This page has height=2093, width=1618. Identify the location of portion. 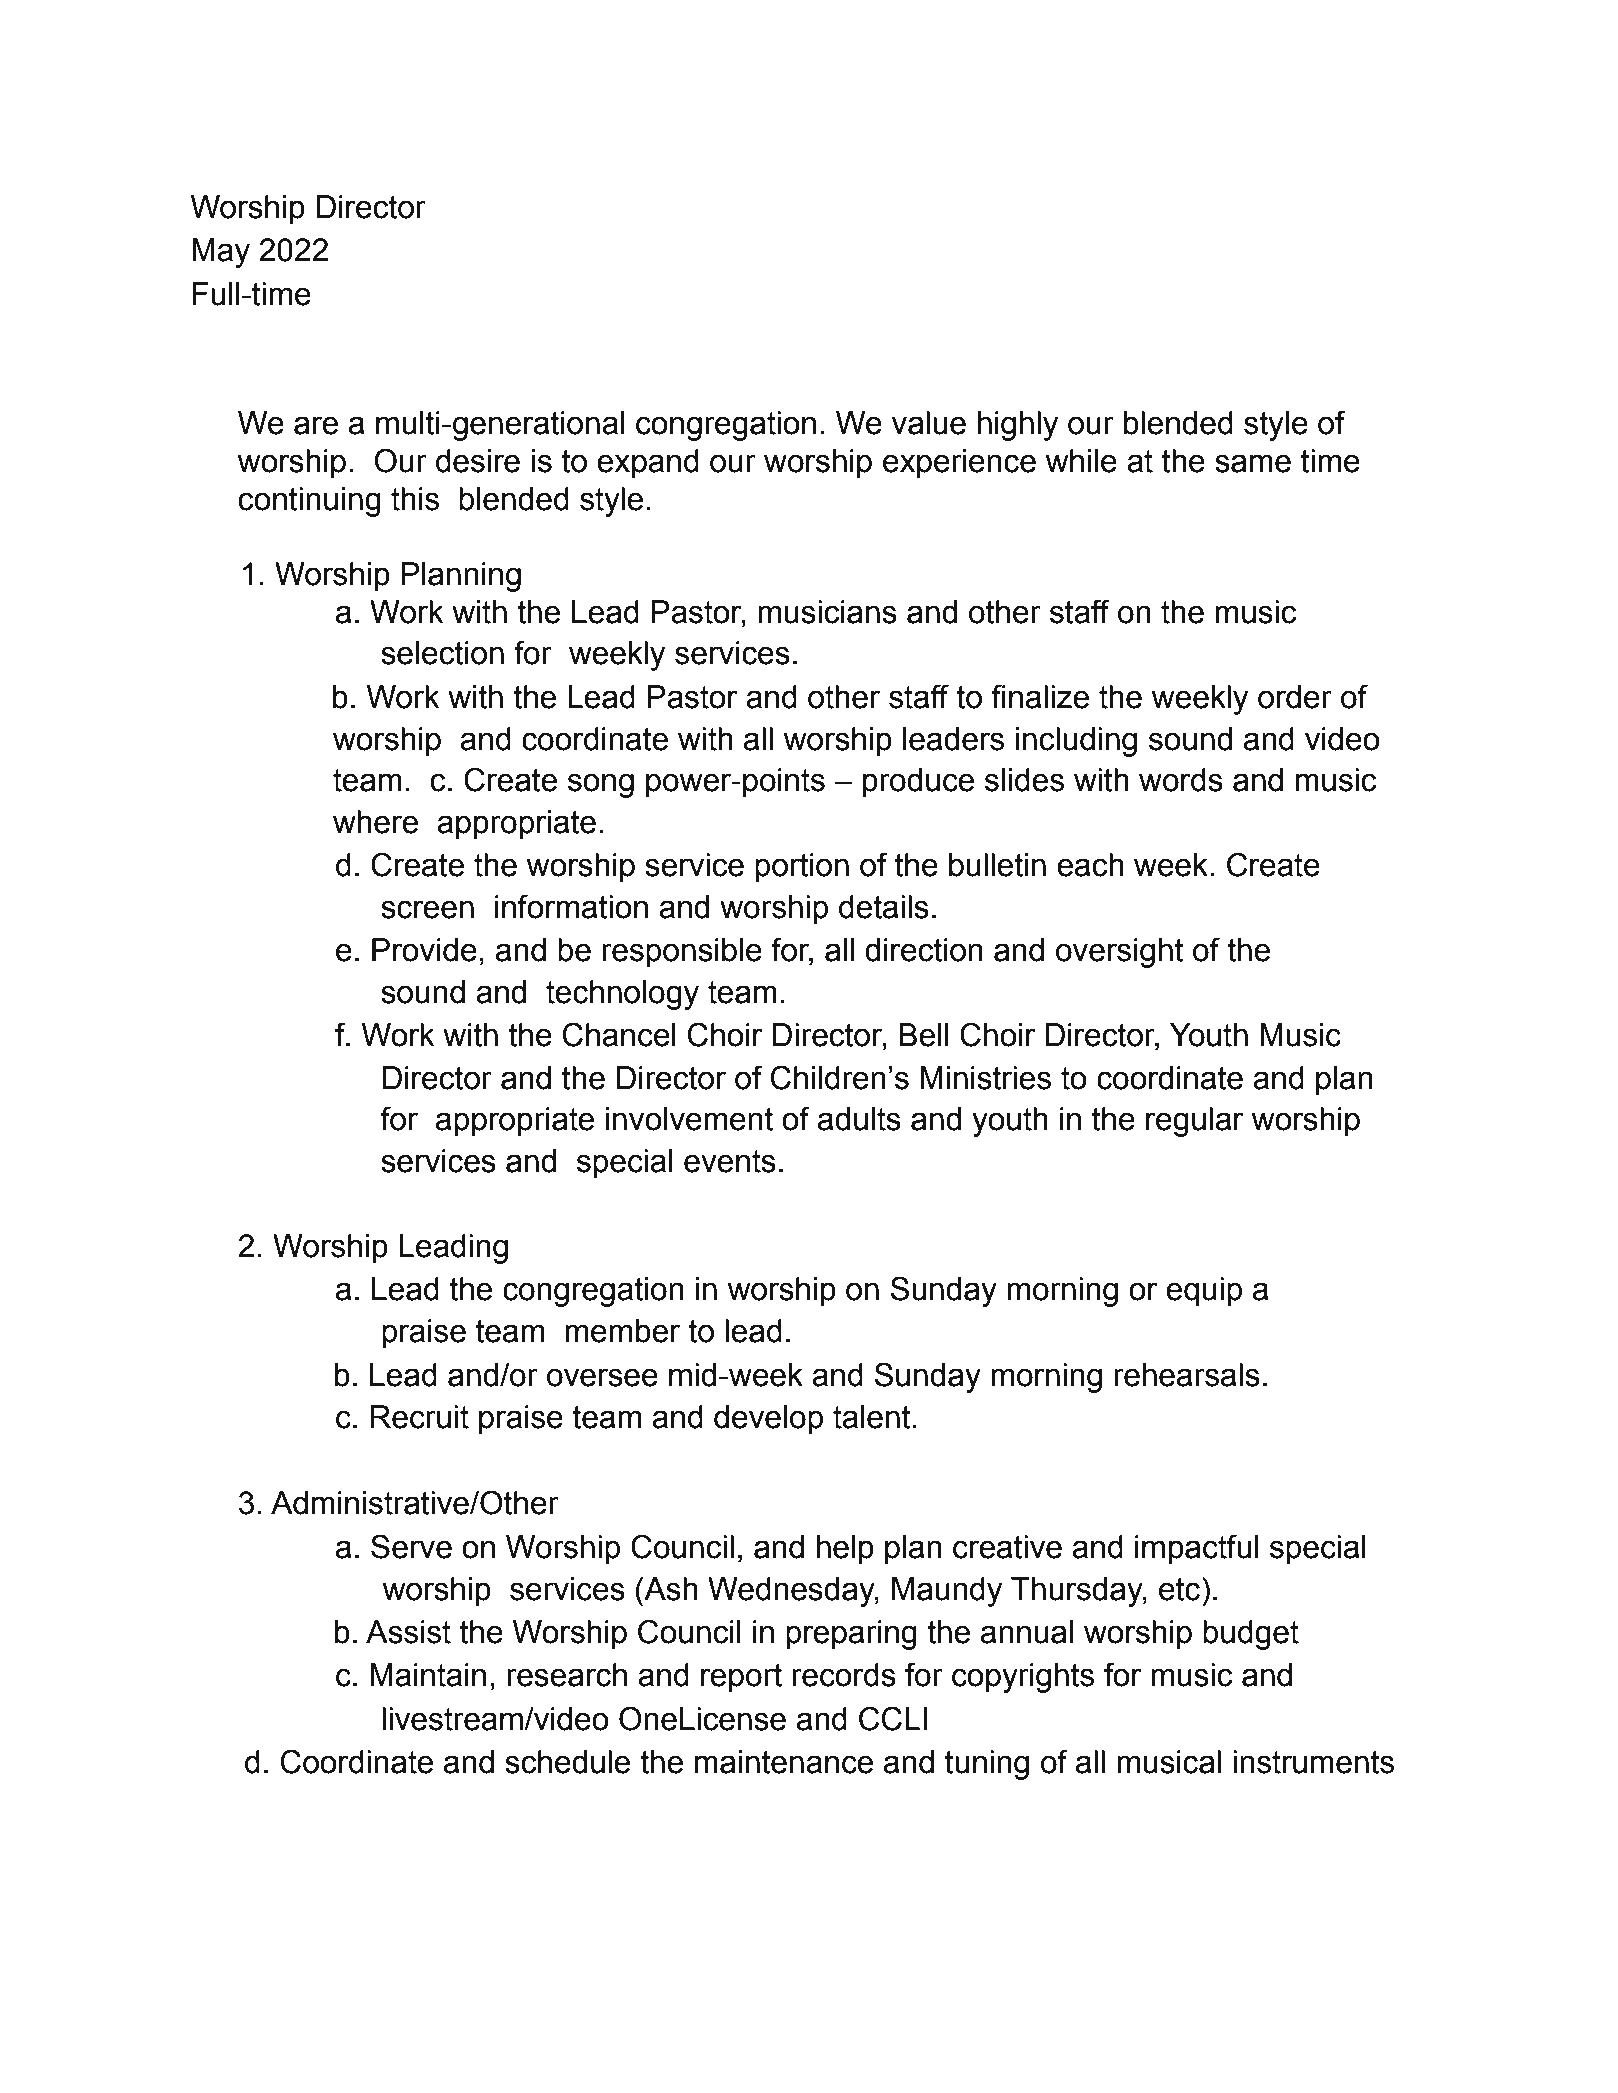
(802, 868).
